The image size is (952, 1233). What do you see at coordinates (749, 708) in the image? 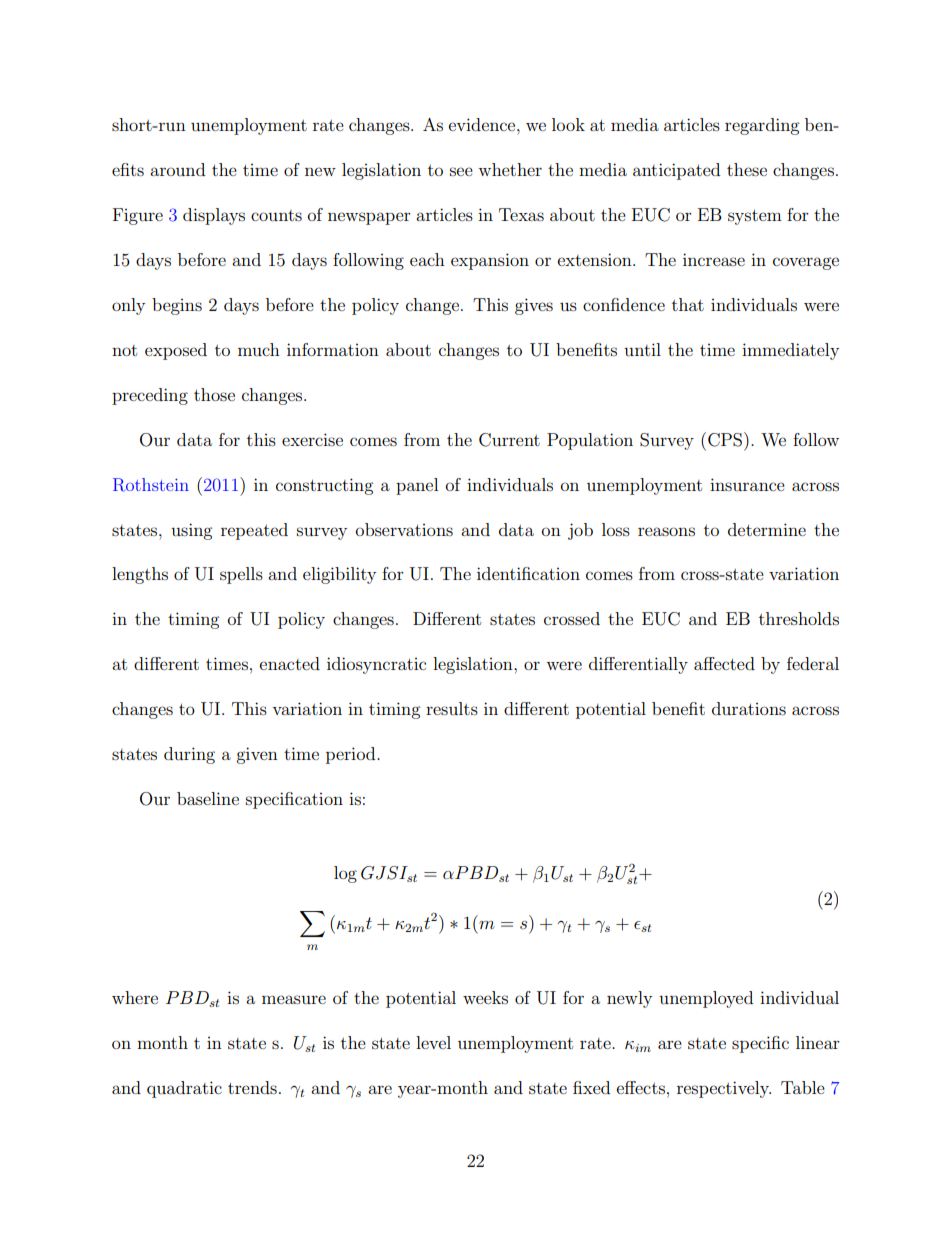
I see `durations` at bounding box center [749, 708].
